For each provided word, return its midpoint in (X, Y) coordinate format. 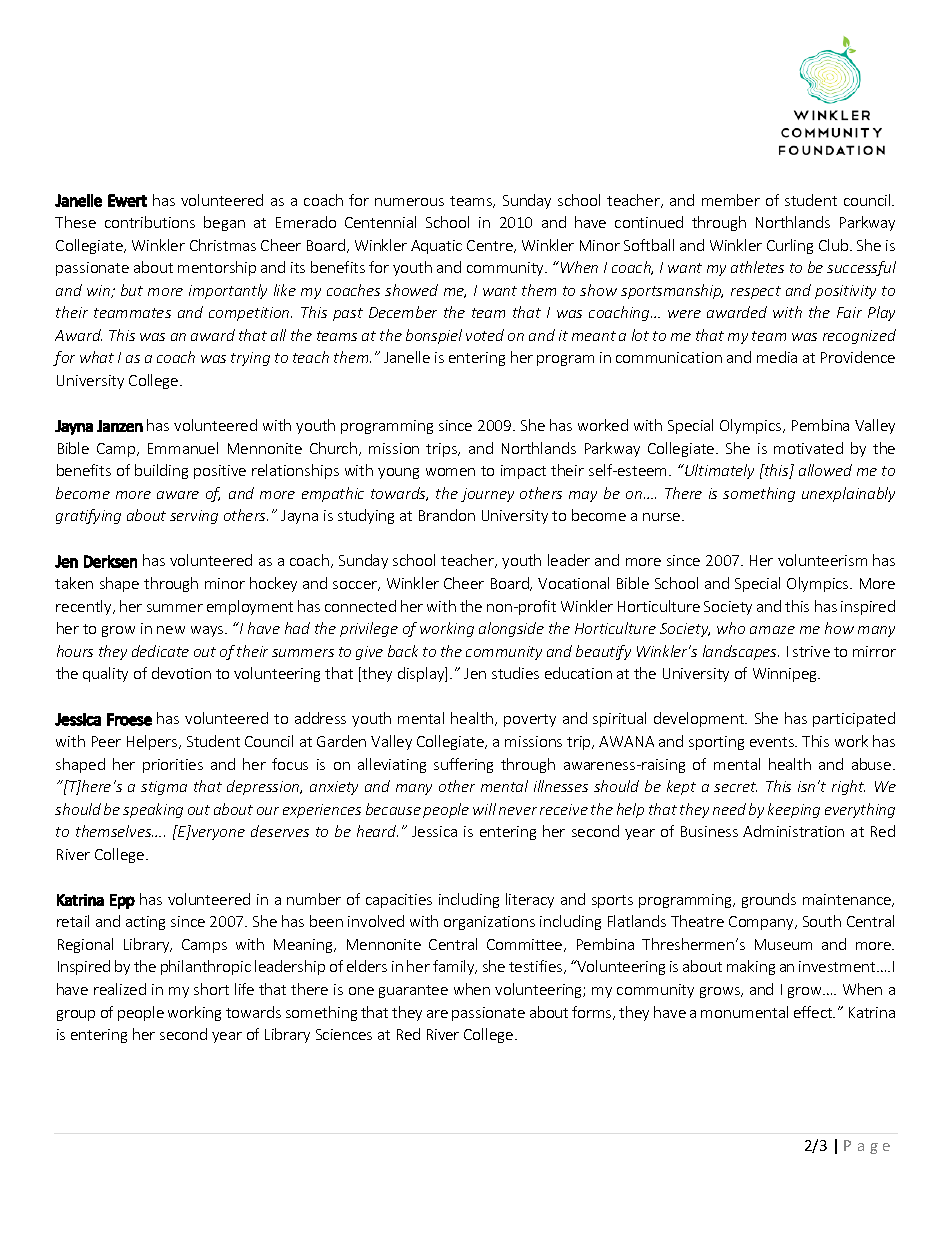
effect (814, 1012)
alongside (511, 629)
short (211, 989)
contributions (150, 222)
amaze (772, 630)
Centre (491, 246)
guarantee (413, 991)
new (171, 630)
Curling (790, 246)
